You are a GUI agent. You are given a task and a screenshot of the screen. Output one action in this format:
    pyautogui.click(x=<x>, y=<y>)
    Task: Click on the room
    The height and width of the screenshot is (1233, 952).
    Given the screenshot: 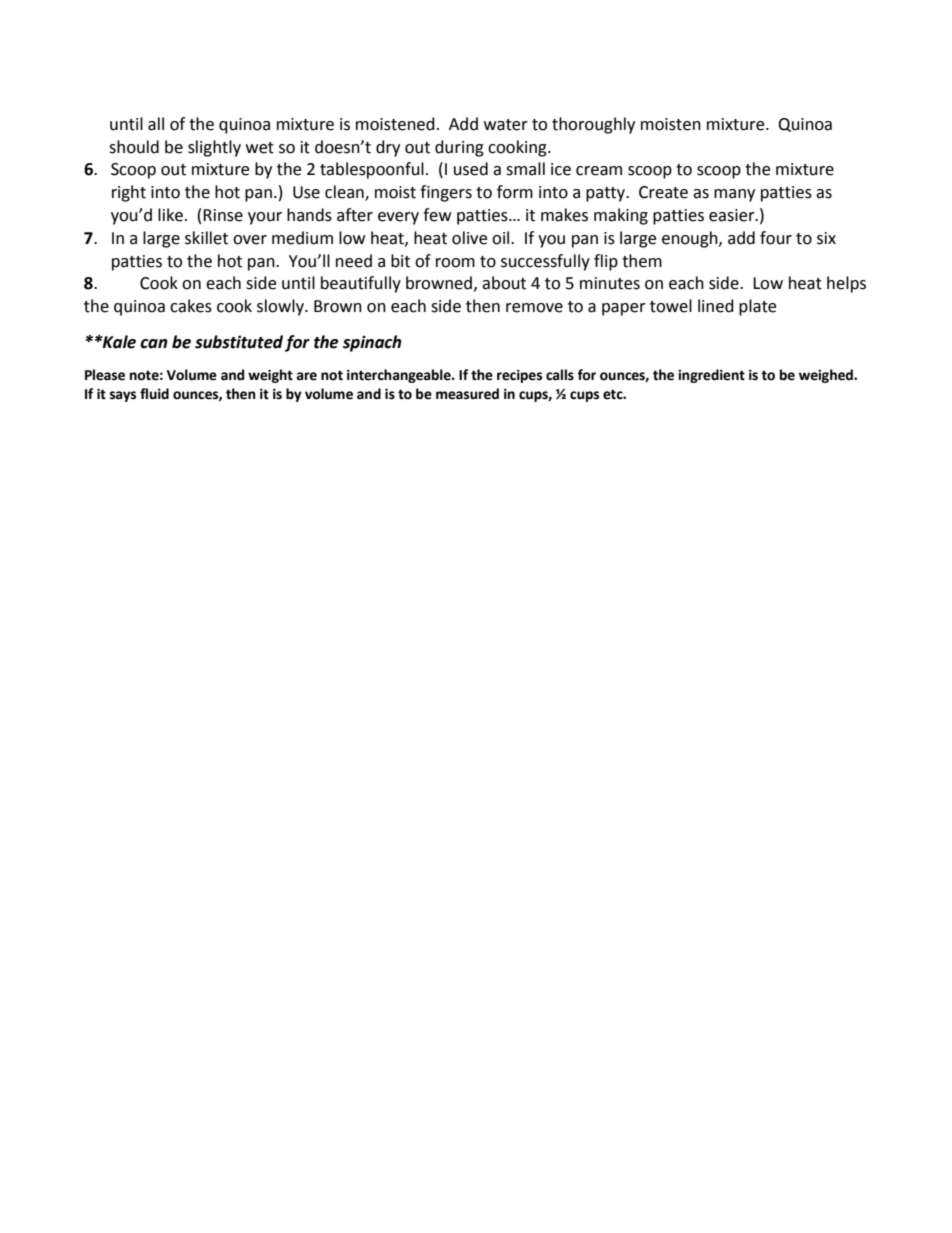 What is the action you would take?
    pyautogui.click(x=455, y=263)
